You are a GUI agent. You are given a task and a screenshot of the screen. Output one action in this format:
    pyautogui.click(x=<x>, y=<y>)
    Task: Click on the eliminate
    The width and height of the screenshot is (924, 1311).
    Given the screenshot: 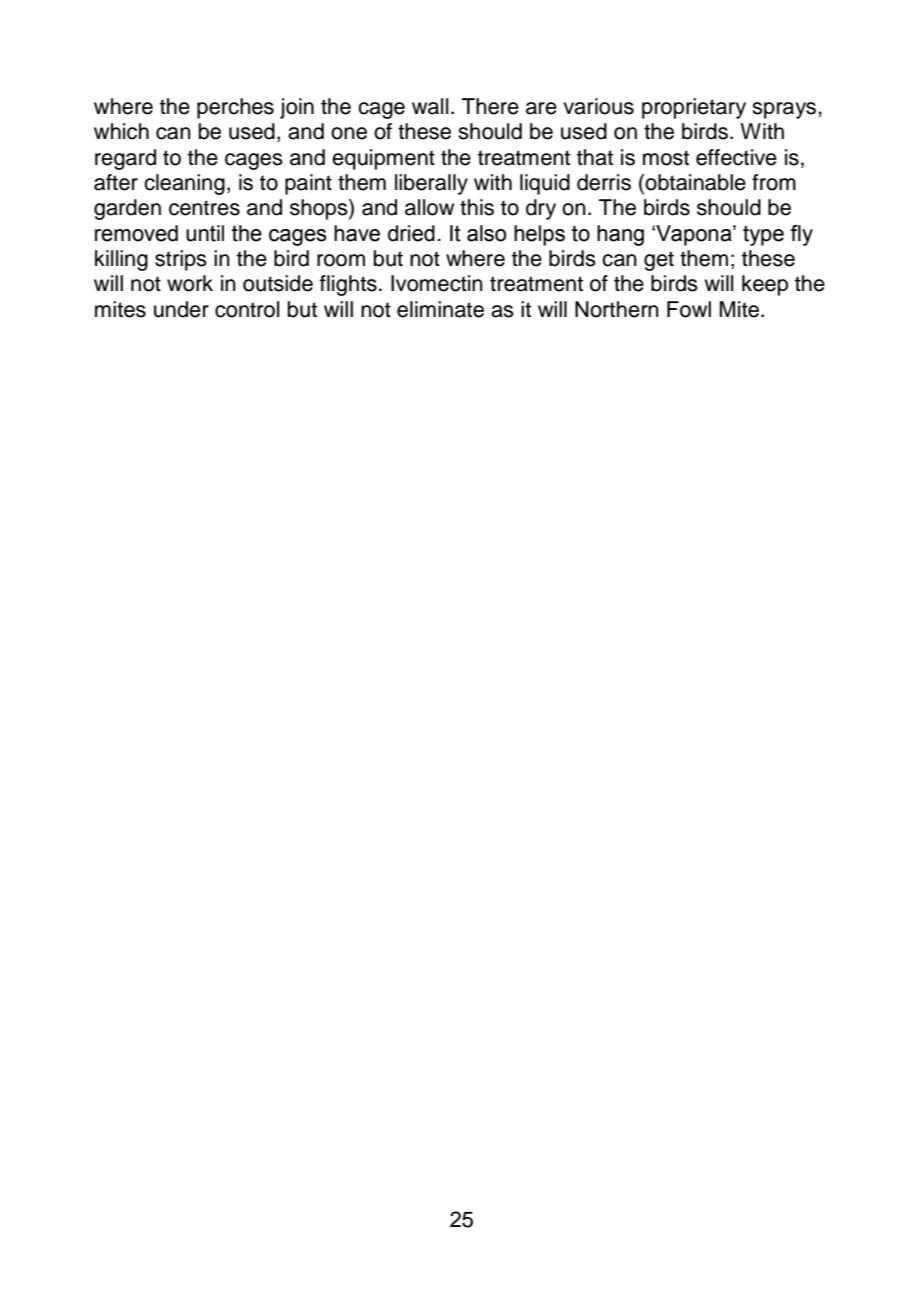 What is the action you would take?
    pyautogui.click(x=440, y=309)
